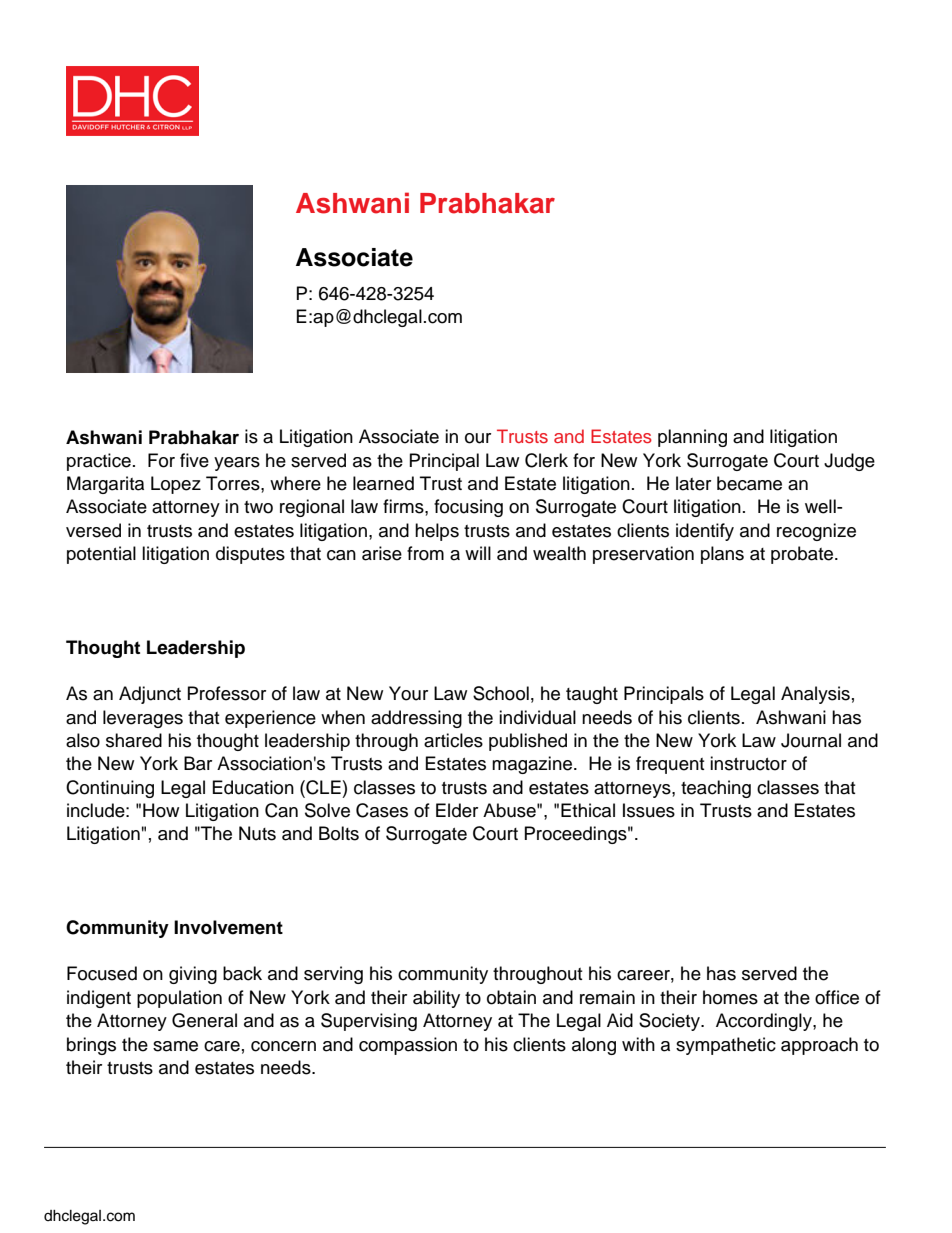 Image resolution: width=952 pixels, height=1233 pixels. Describe the element at coordinates (150, 695) in the page. I see `Adjunct` at that location.
